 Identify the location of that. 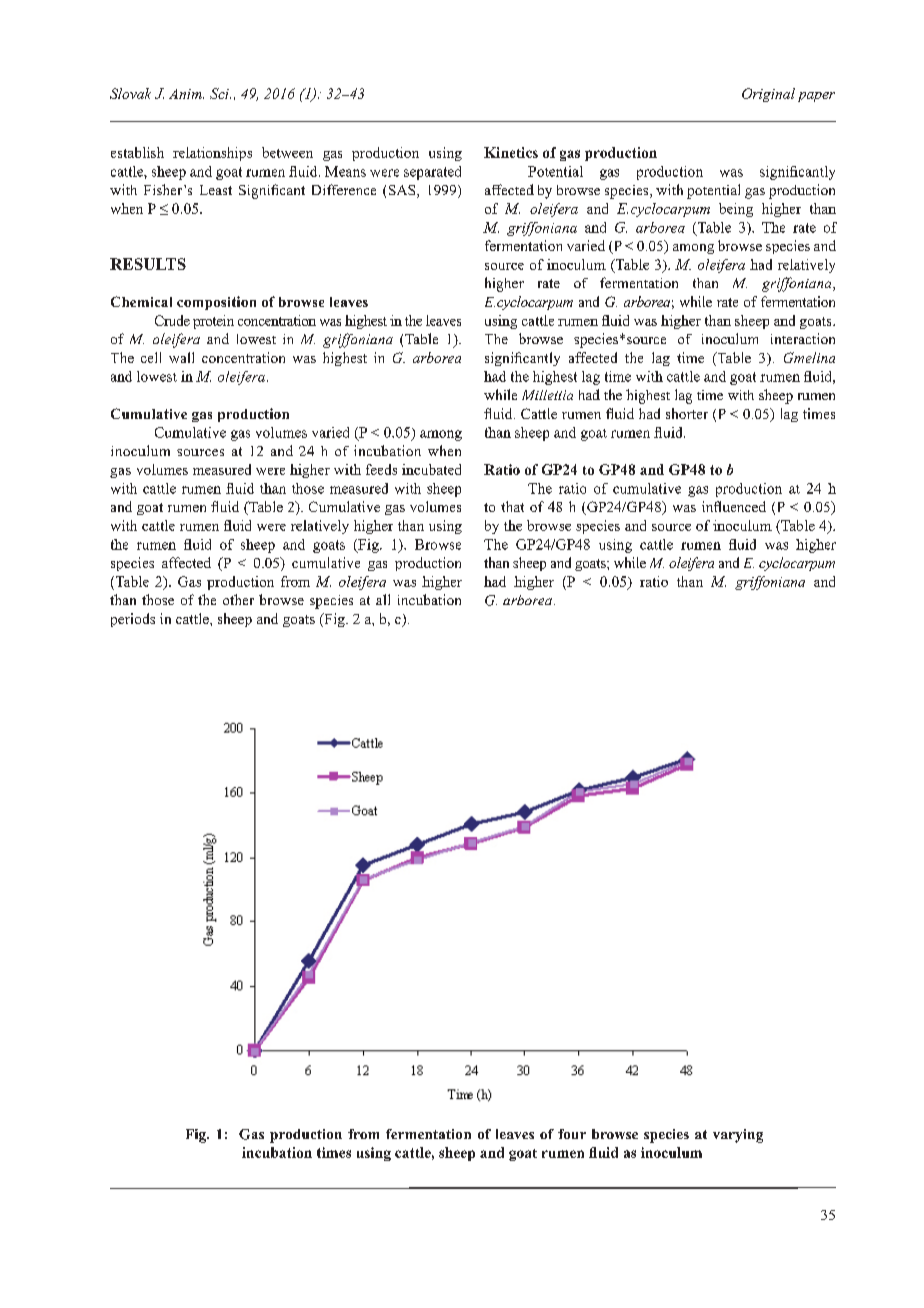
(512, 506).
